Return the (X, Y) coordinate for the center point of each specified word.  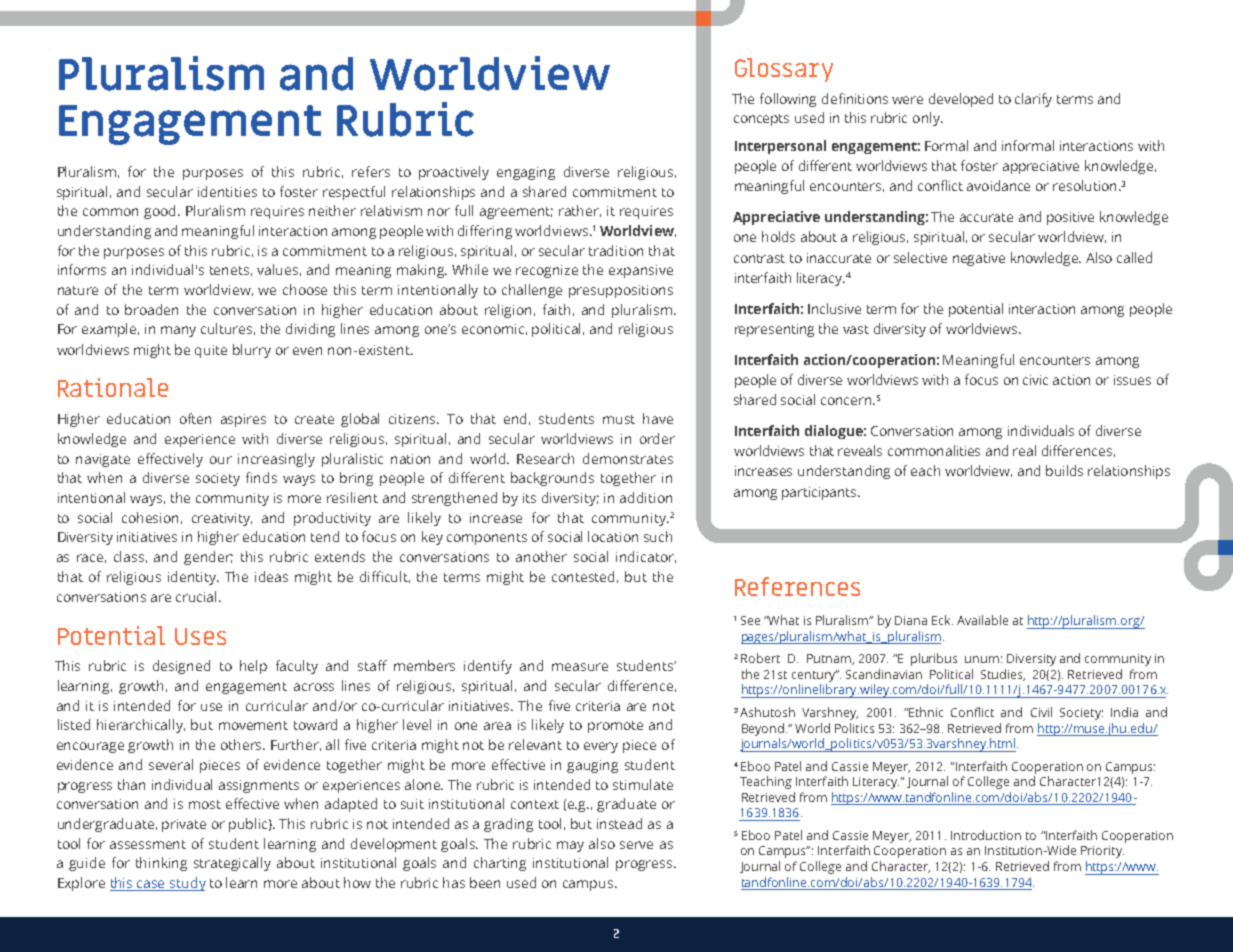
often (195, 418)
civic (1035, 380)
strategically (232, 864)
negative (979, 259)
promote (615, 727)
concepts (761, 120)
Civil (1041, 712)
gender (208, 558)
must (619, 419)
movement (253, 725)
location (613, 536)
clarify (1033, 100)
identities (227, 191)
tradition (616, 250)
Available (982, 620)
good (161, 212)
